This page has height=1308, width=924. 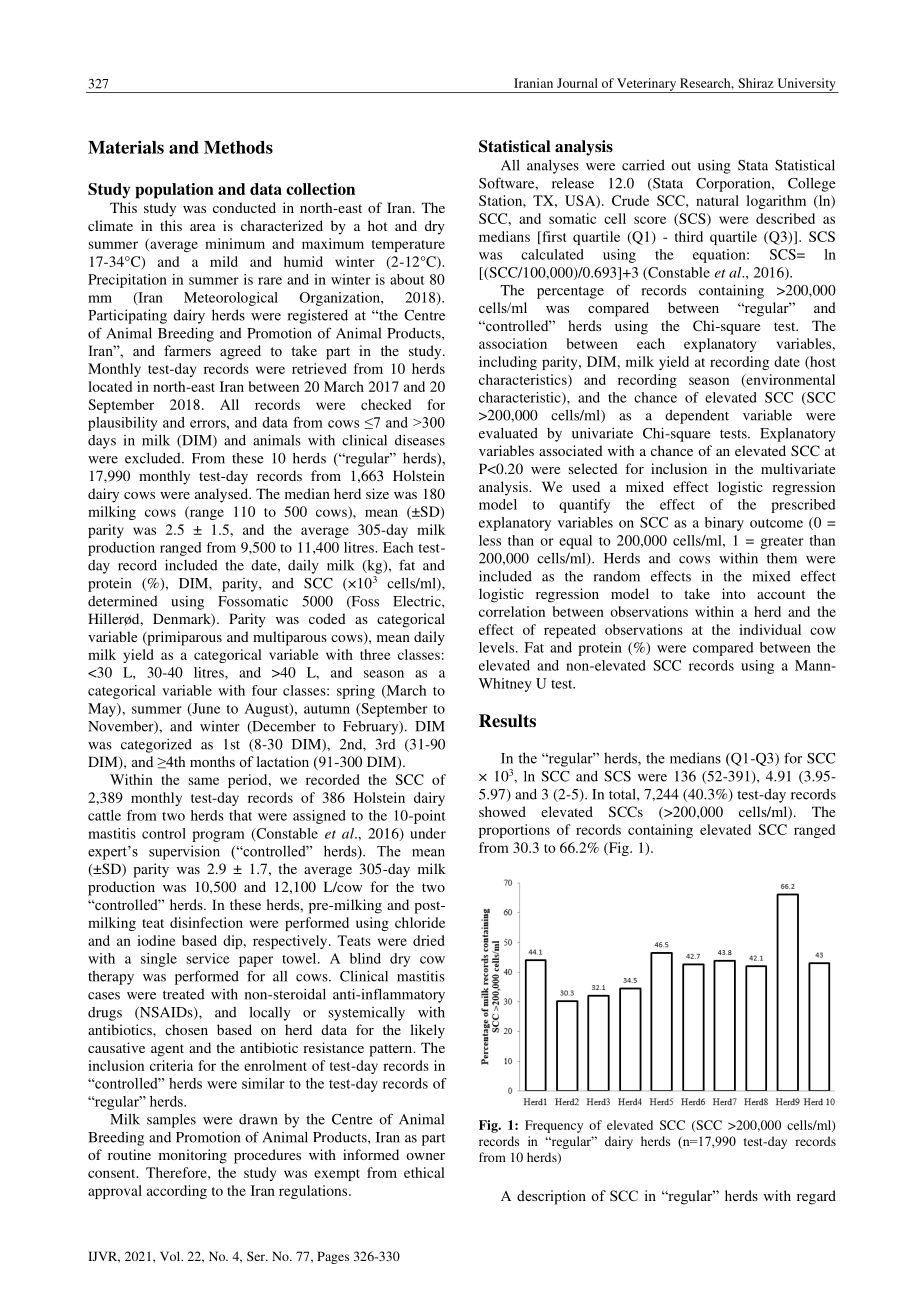 What do you see at coordinates (498, 647) in the page?
I see `levels` at bounding box center [498, 647].
